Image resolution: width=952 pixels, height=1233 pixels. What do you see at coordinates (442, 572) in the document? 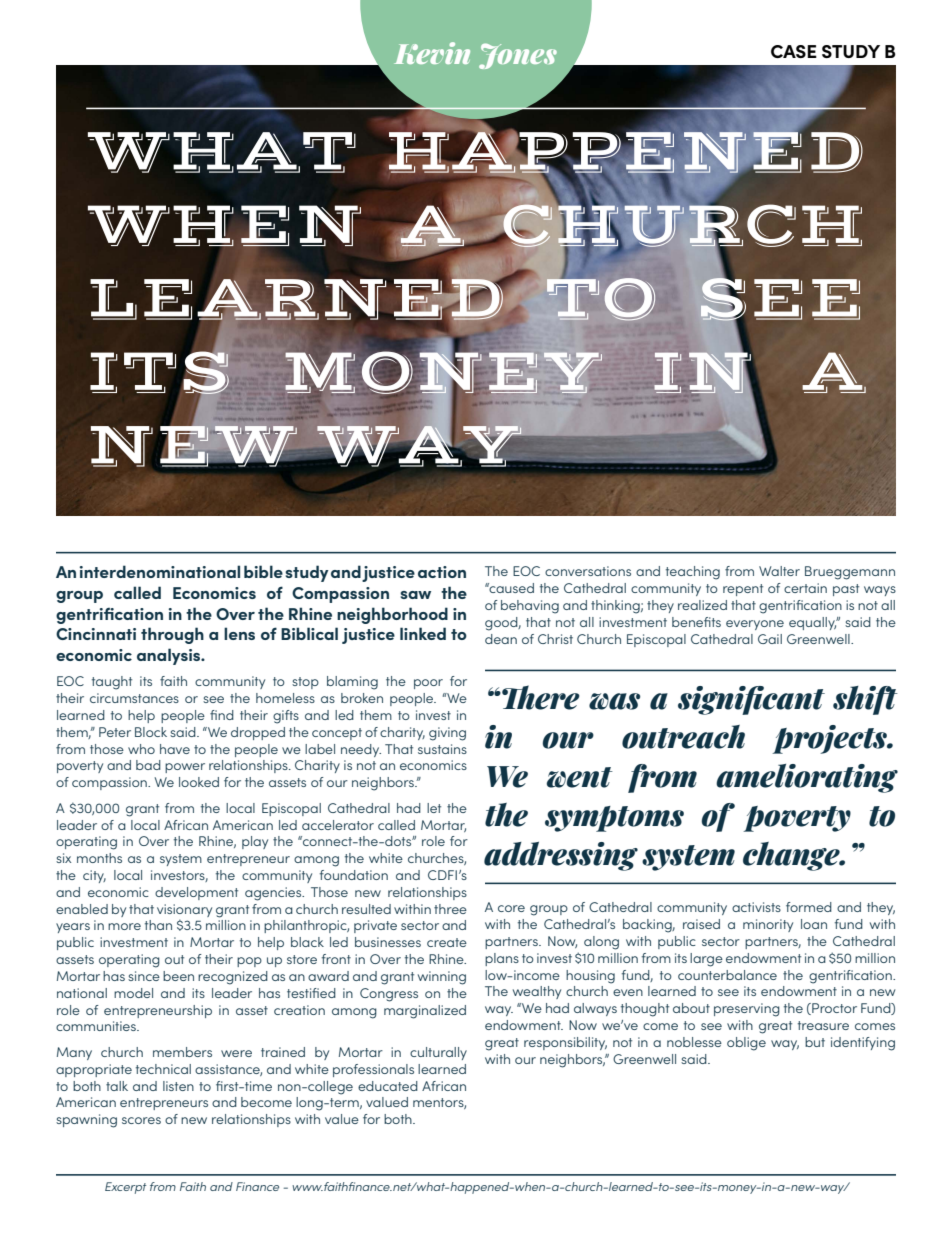
I see `action` at bounding box center [442, 572].
